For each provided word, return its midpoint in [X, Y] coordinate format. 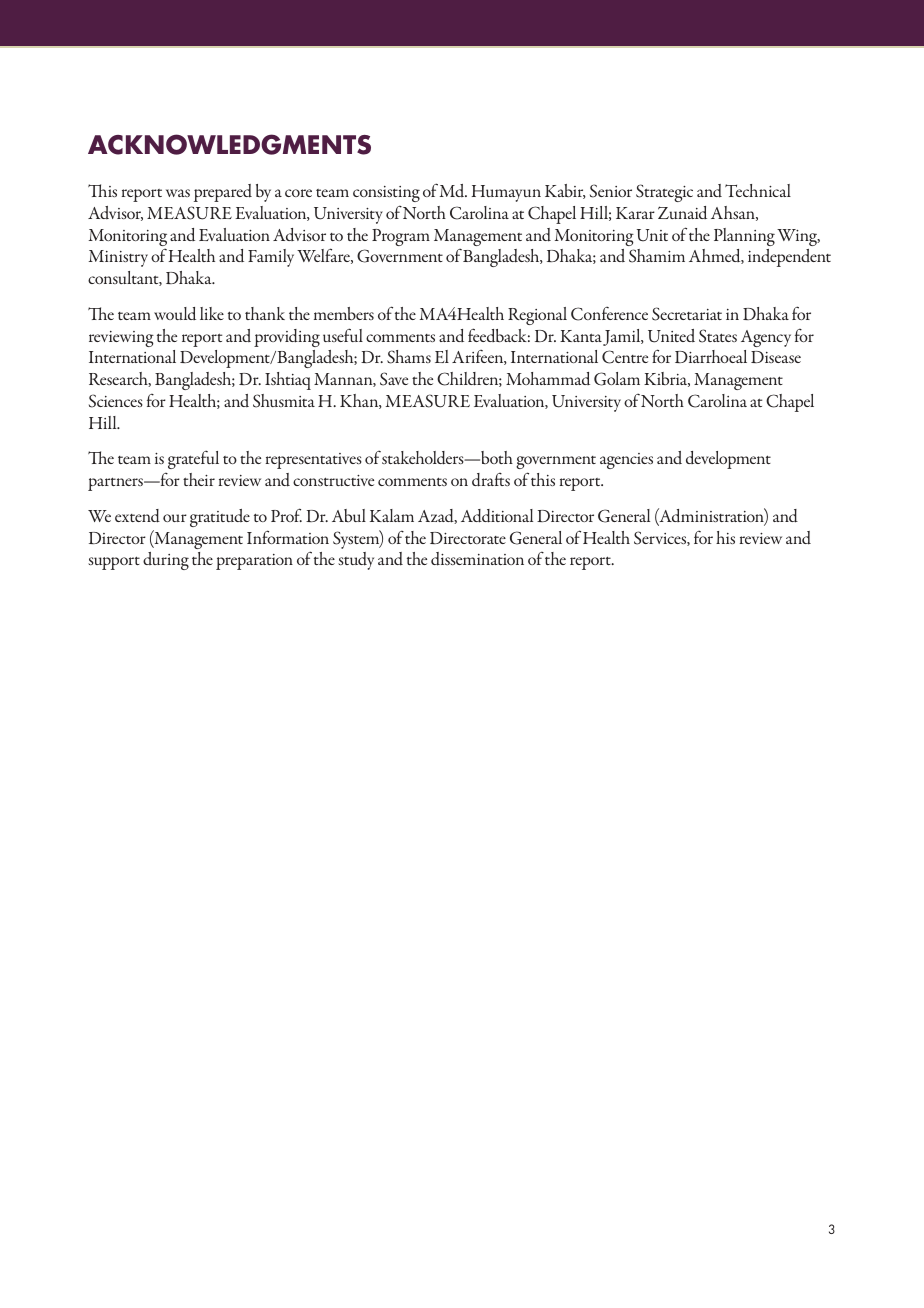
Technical [758, 190]
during [166, 561]
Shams [409, 357]
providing [287, 338]
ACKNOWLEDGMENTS [229, 144]
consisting [386, 194]
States [718, 336]
